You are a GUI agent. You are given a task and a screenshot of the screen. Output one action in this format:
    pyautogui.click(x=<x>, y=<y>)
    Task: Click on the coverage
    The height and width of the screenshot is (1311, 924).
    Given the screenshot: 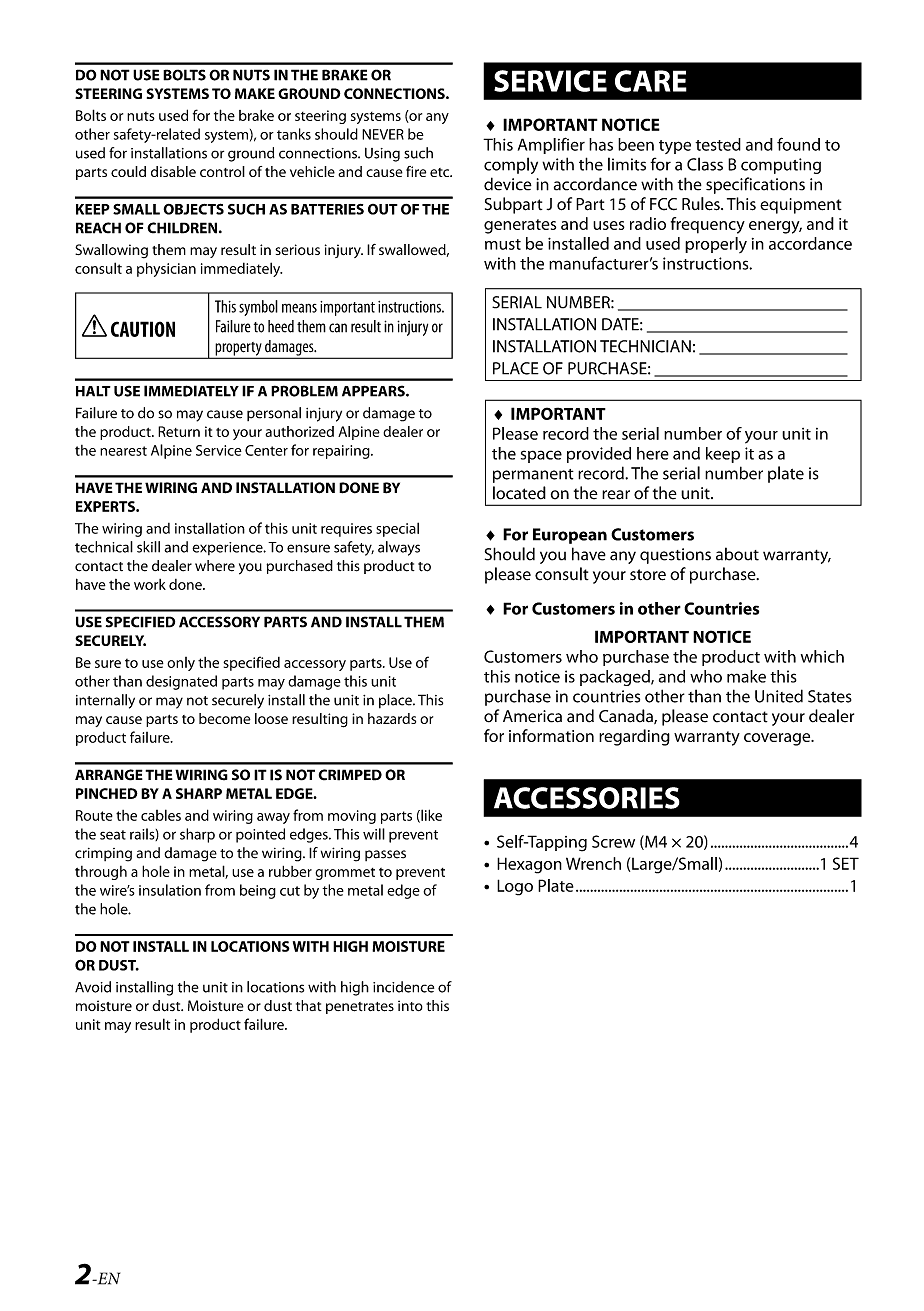 What is the action you would take?
    pyautogui.click(x=778, y=739)
